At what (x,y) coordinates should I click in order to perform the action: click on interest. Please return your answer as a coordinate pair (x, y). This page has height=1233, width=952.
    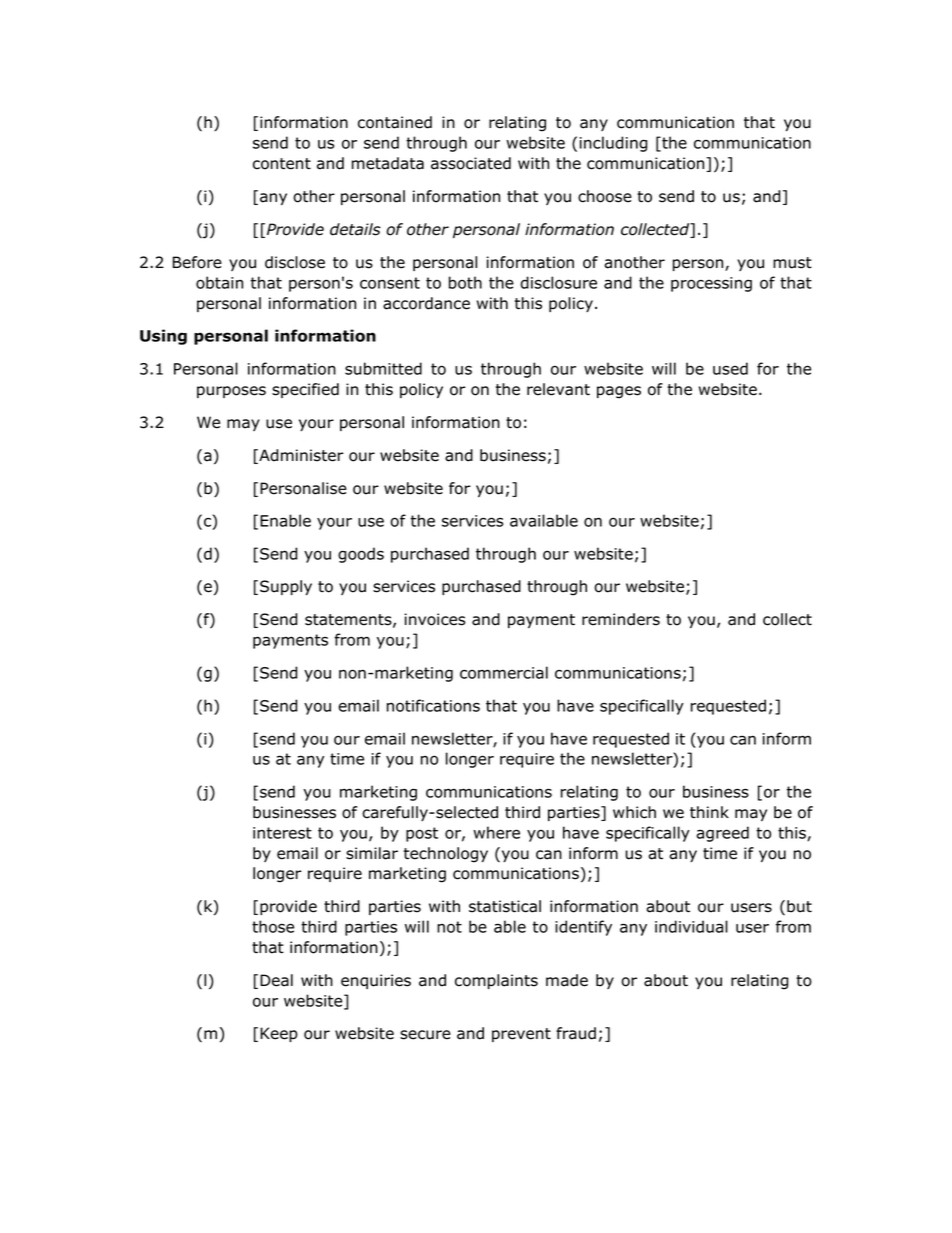
    Looking at the image, I should click on (282, 833).
